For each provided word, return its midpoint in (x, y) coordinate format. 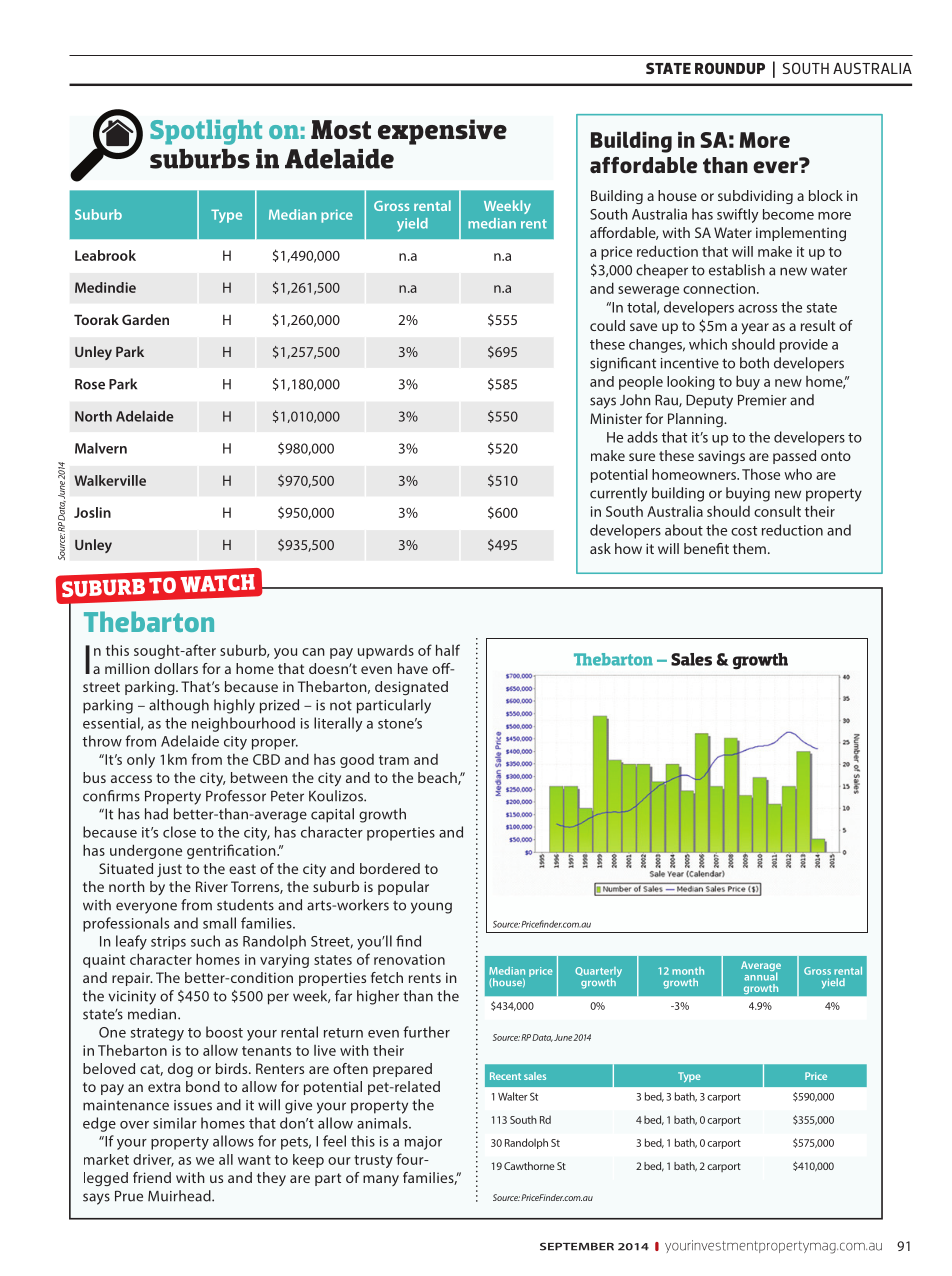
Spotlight (206, 132)
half (448, 650)
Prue (129, 1196)
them (749, 548)
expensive (442, 132)
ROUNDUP (730, 68)
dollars (176, 668)
